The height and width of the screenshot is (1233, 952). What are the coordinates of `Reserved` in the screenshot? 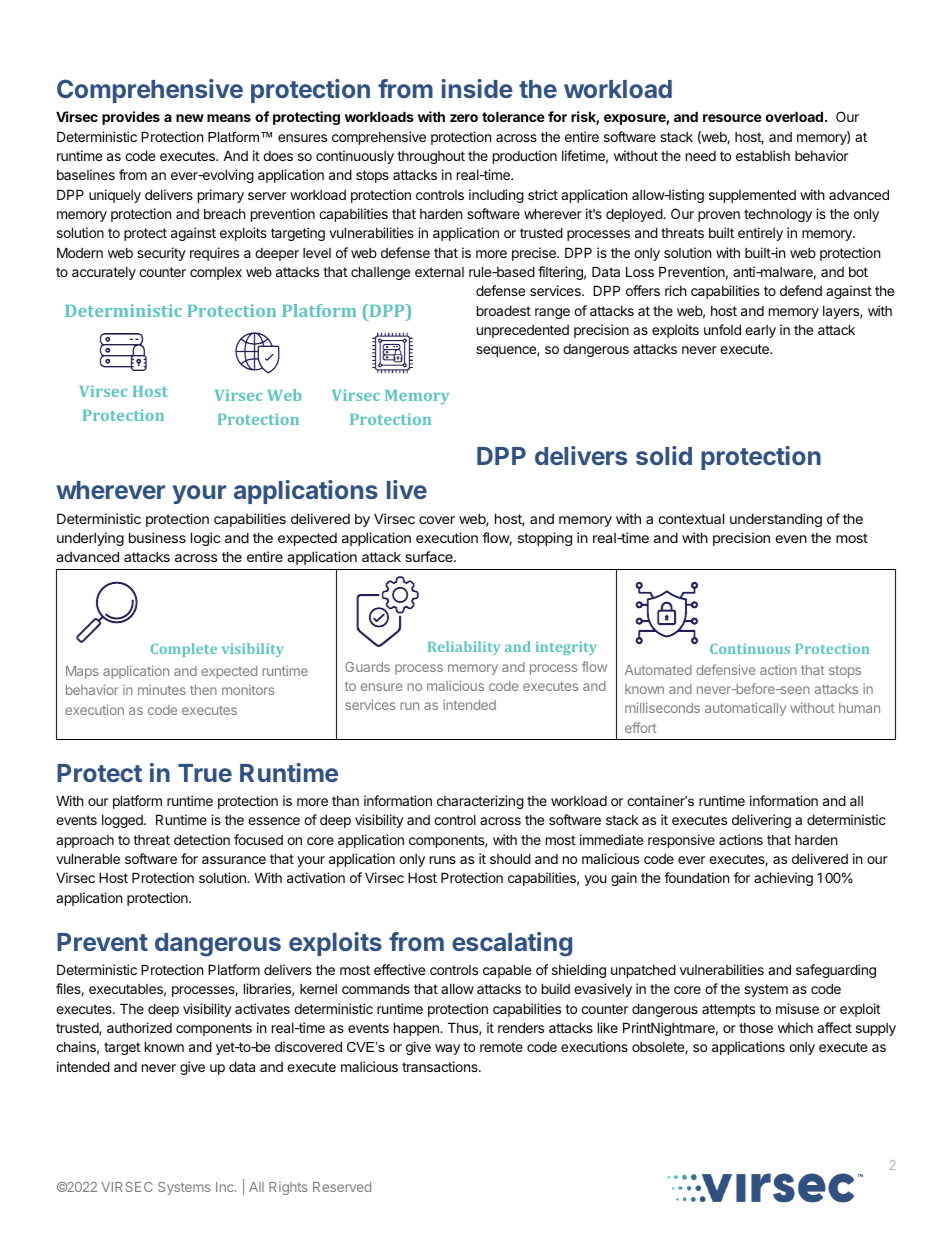 It's located at (342, 1187).
